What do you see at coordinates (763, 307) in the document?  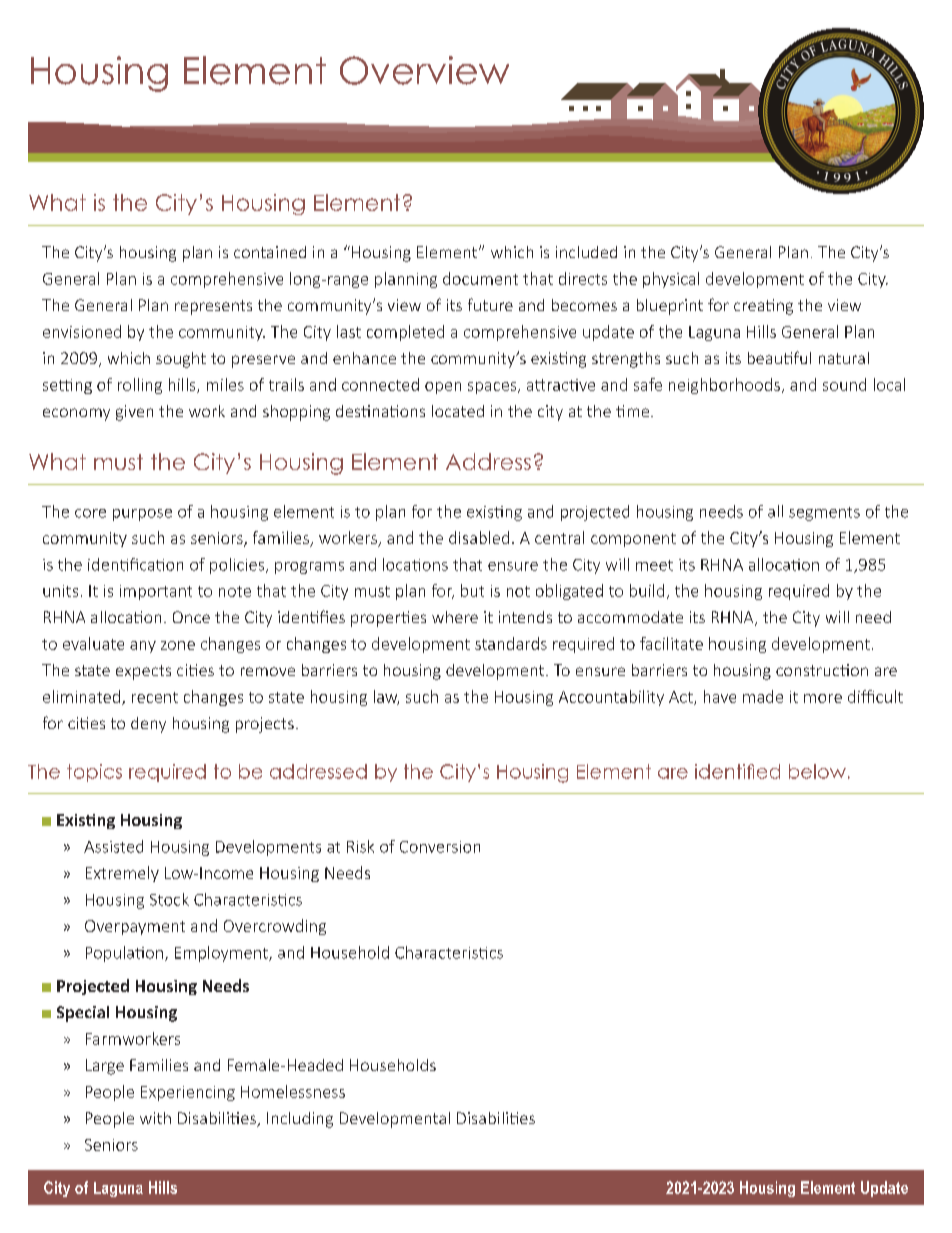 I see `creating` at bounding box center [763, 307].
